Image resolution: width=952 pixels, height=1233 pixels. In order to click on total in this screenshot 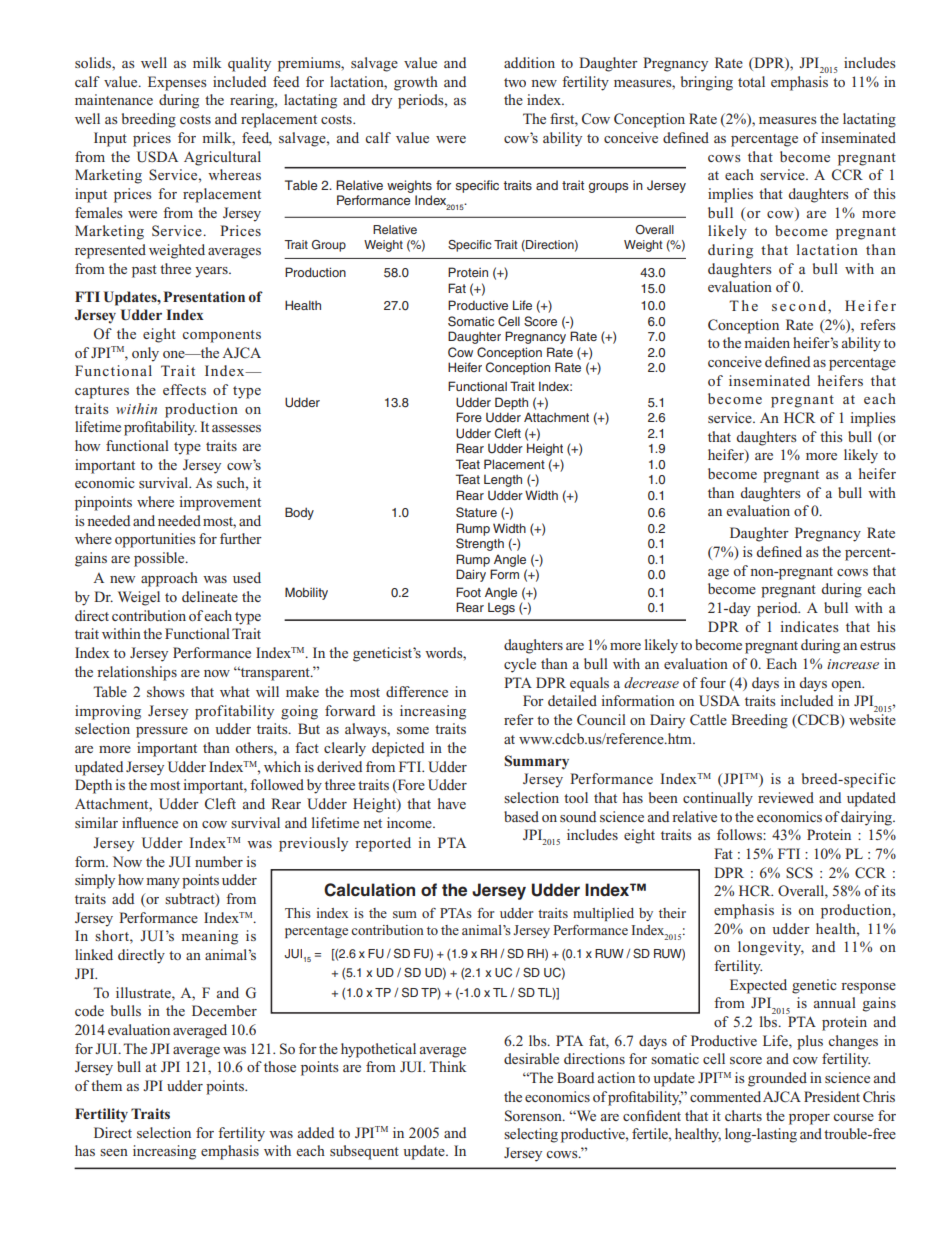, I will do `click(751, 81)`.
